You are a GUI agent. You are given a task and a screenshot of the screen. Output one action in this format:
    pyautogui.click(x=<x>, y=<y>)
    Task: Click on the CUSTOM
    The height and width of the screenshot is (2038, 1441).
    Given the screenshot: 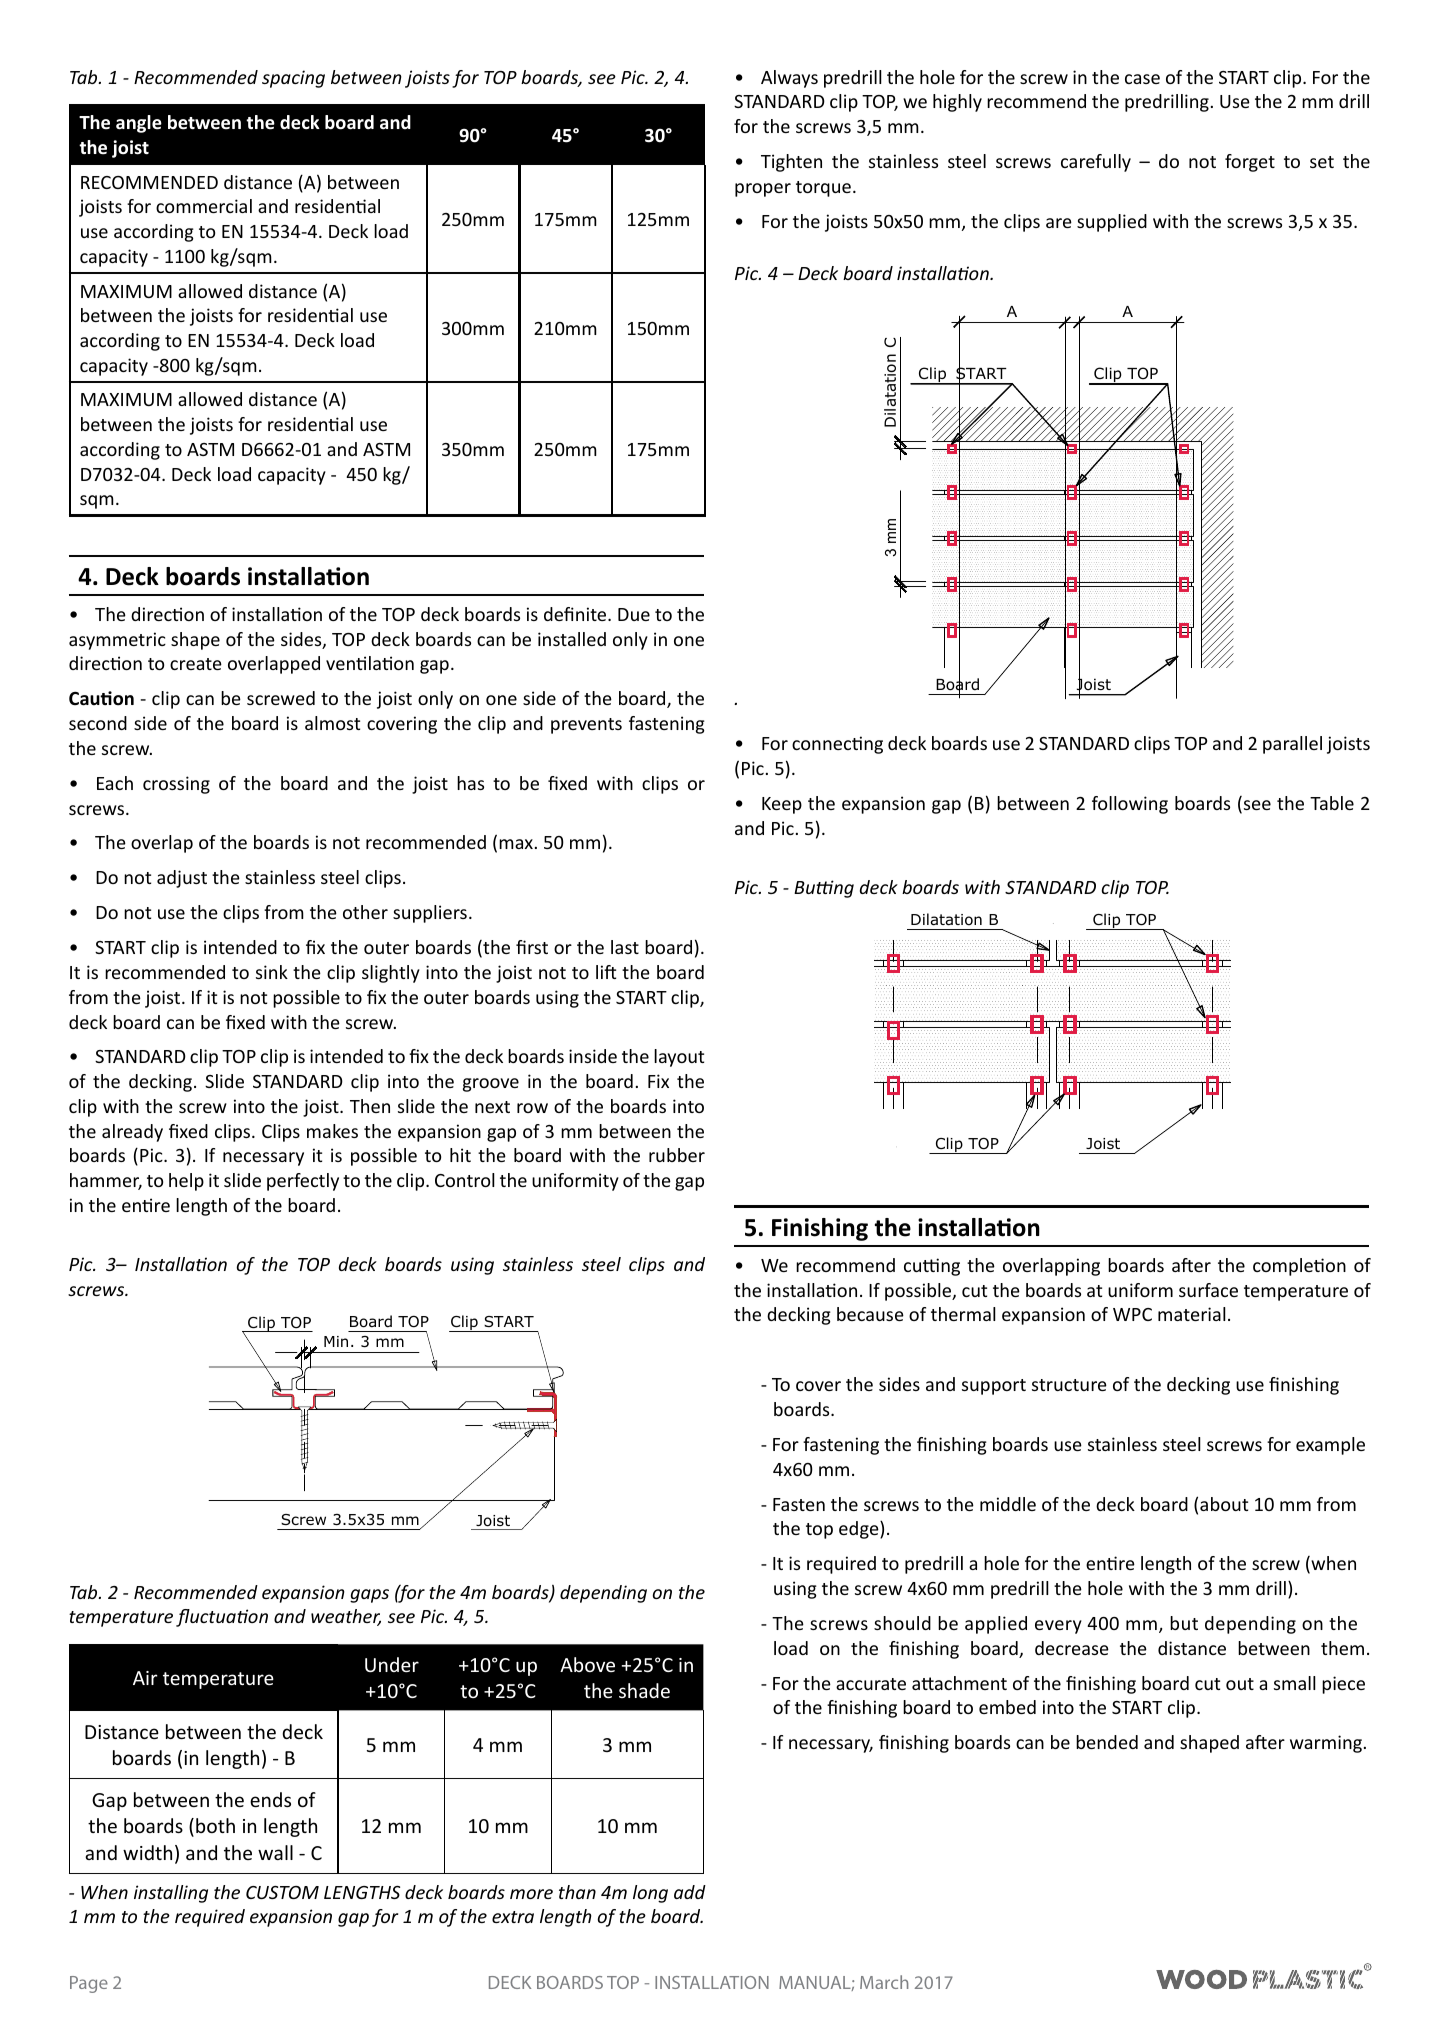 What is the action you would take?
    pyautogui.click(x=282, y=1892)
